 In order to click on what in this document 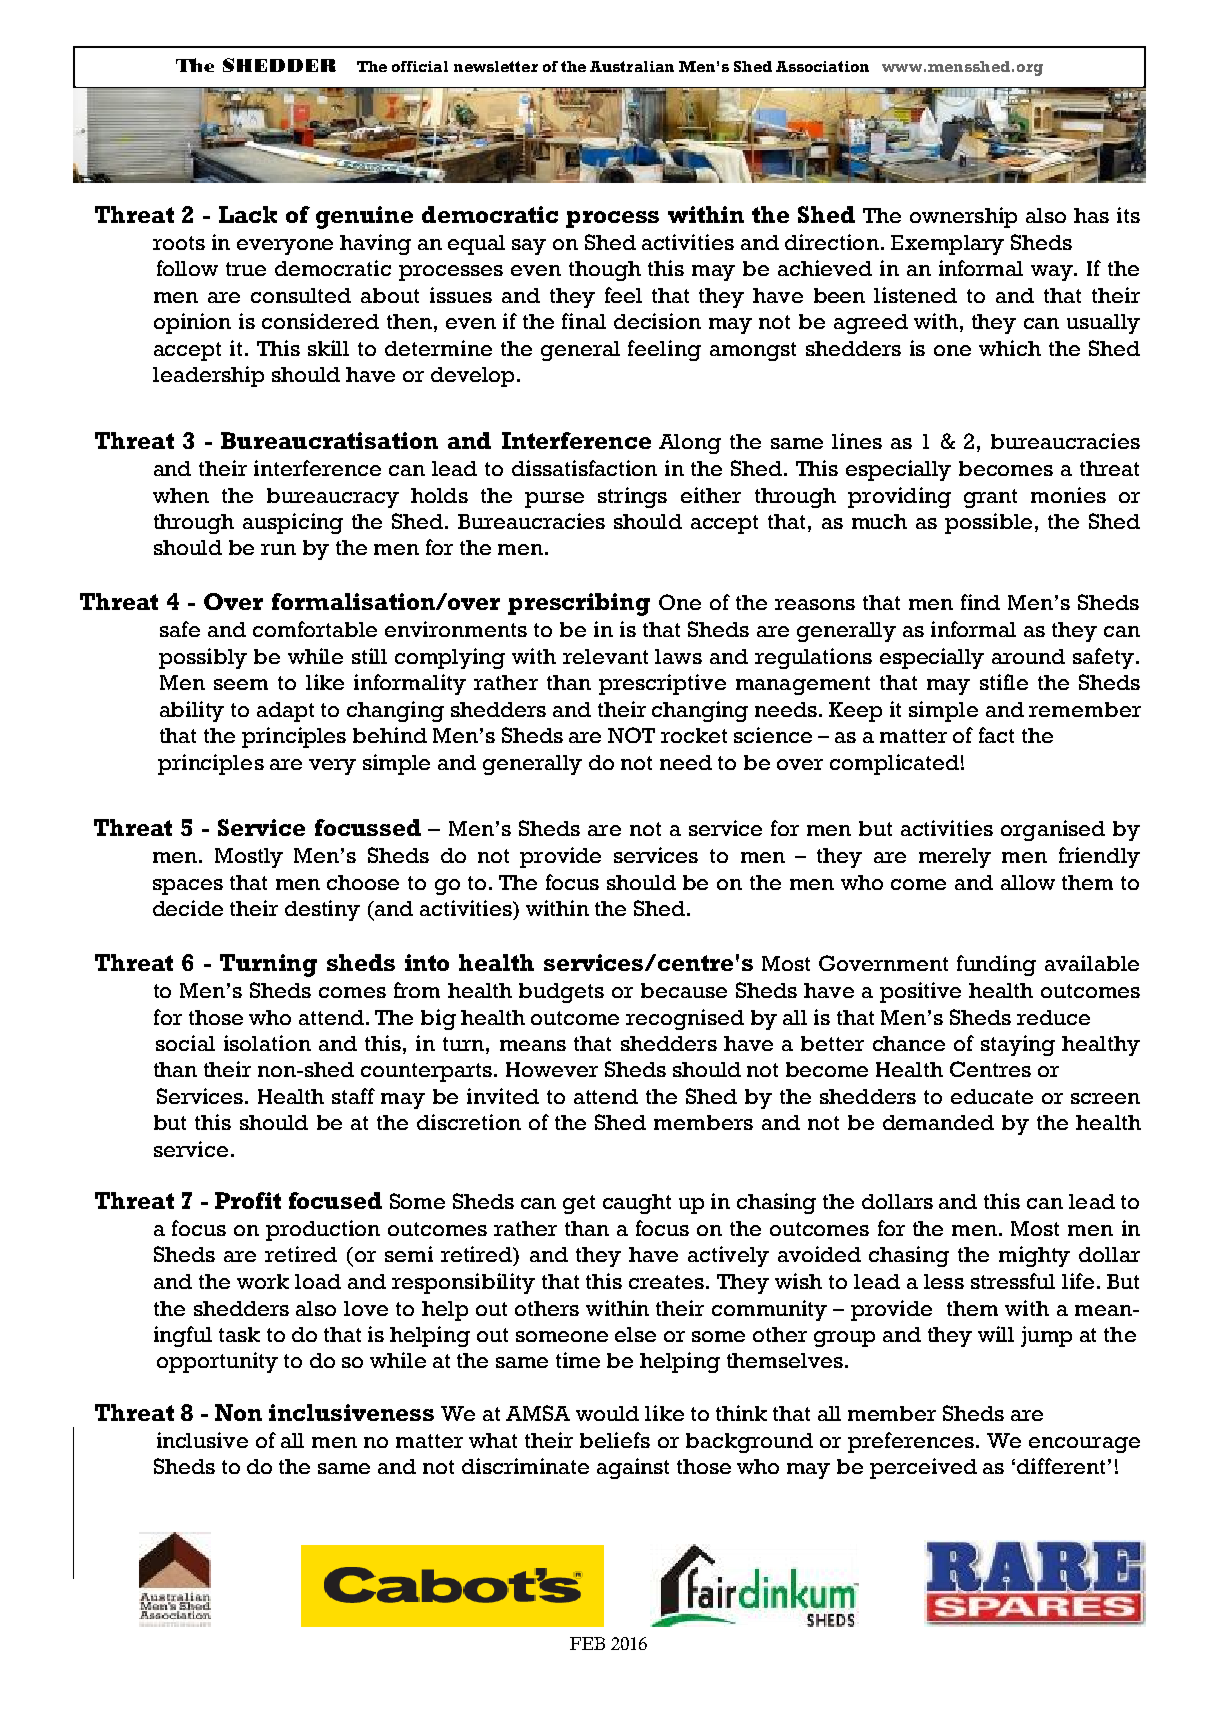, I will do `click(493, 1440)`.
